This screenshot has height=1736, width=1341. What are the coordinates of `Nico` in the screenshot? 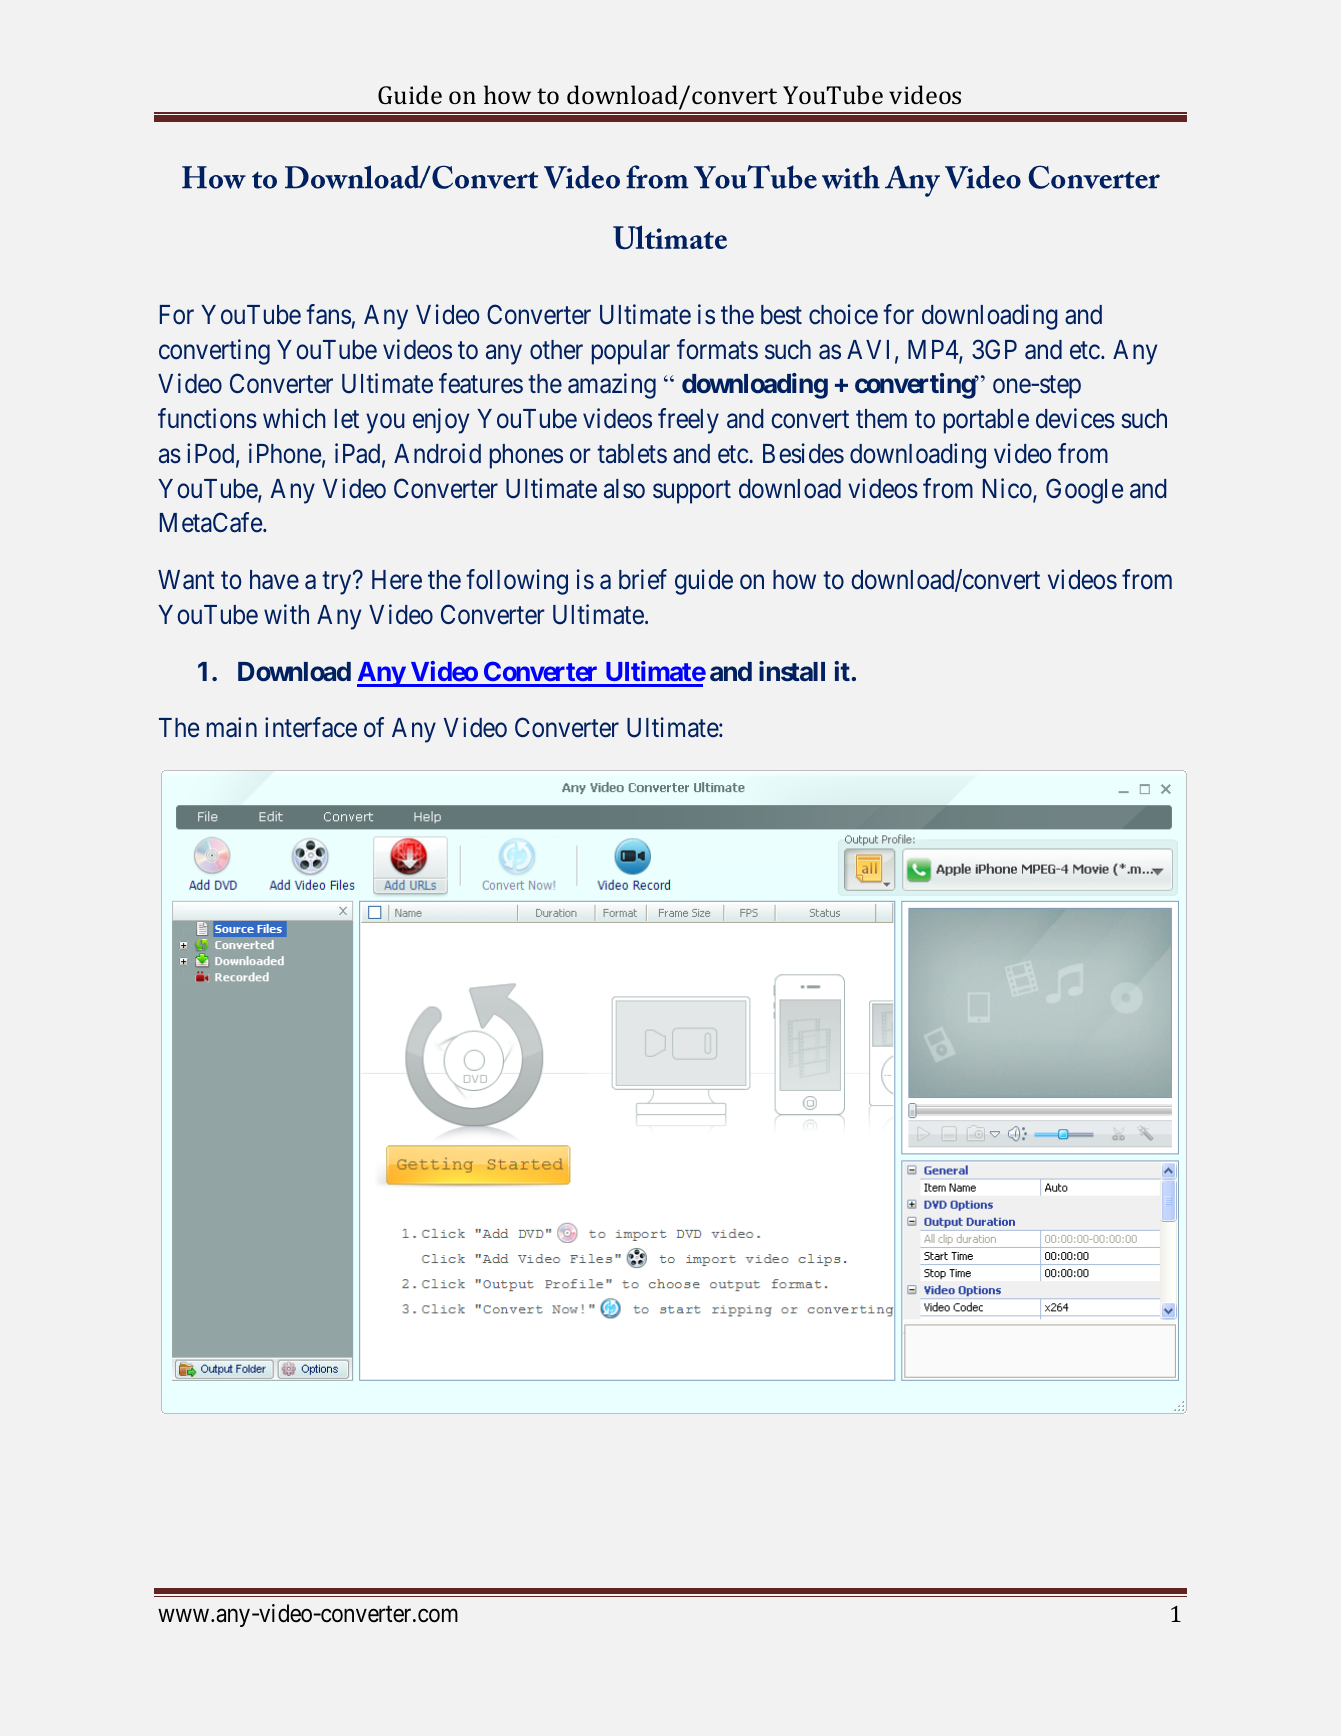 It's located at (1008, 489).
